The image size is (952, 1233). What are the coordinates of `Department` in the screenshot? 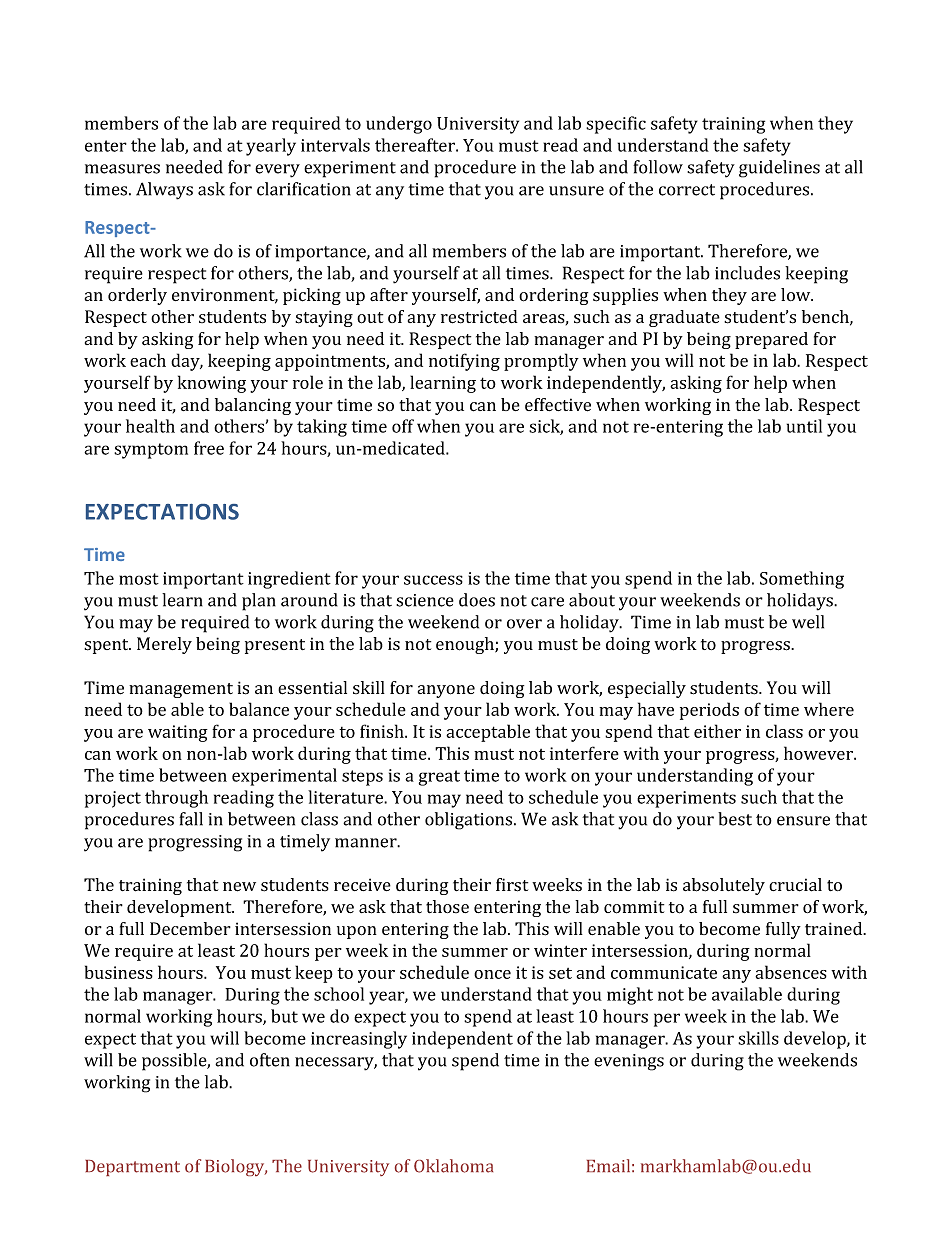 It's located at (132, 1168).
